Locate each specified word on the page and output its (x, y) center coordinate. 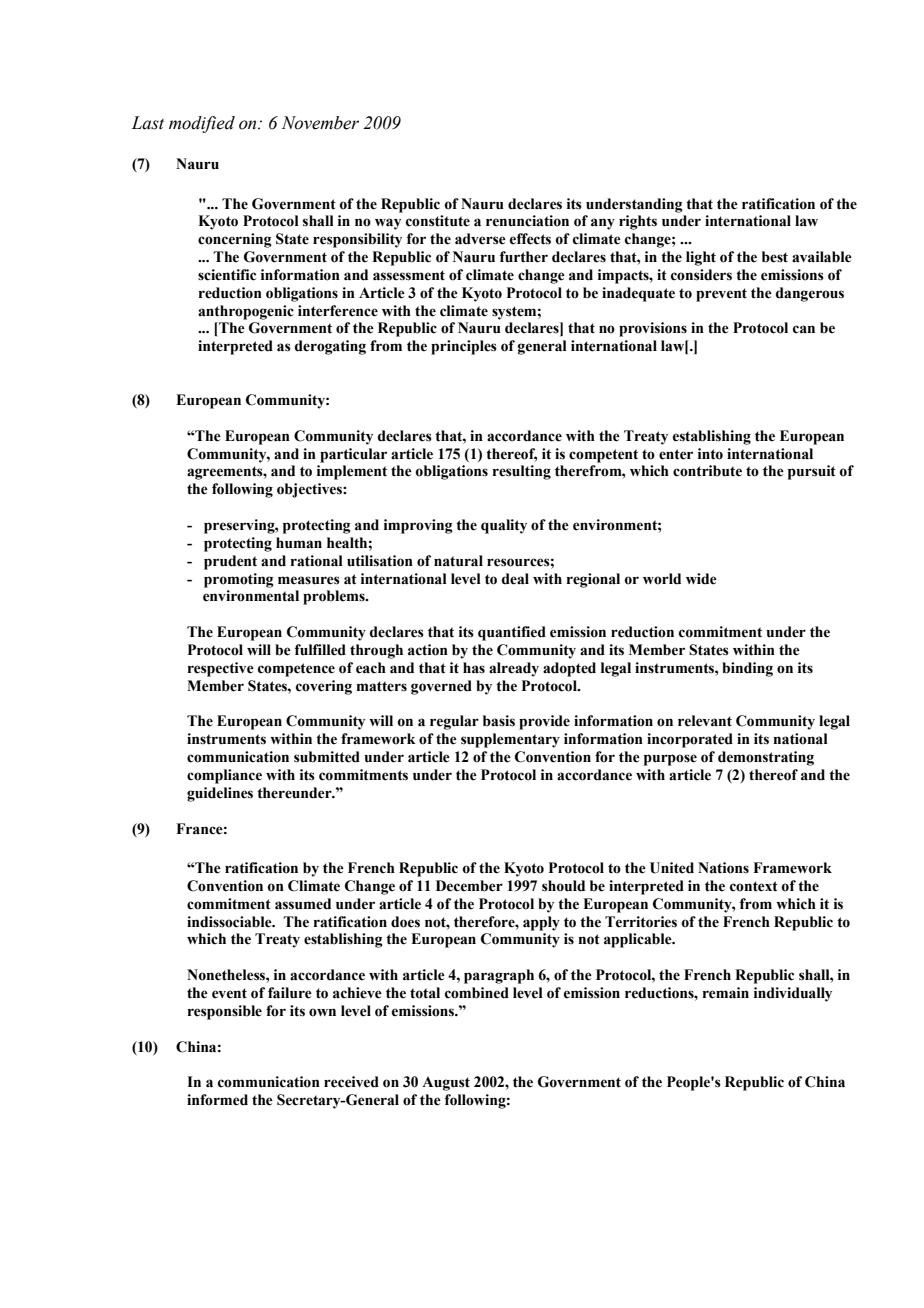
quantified (512, 633)
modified (202, 124)
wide (701, 579)
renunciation (527, 221)
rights (638, 222)
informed (217, 1100)
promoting (239, 580)
